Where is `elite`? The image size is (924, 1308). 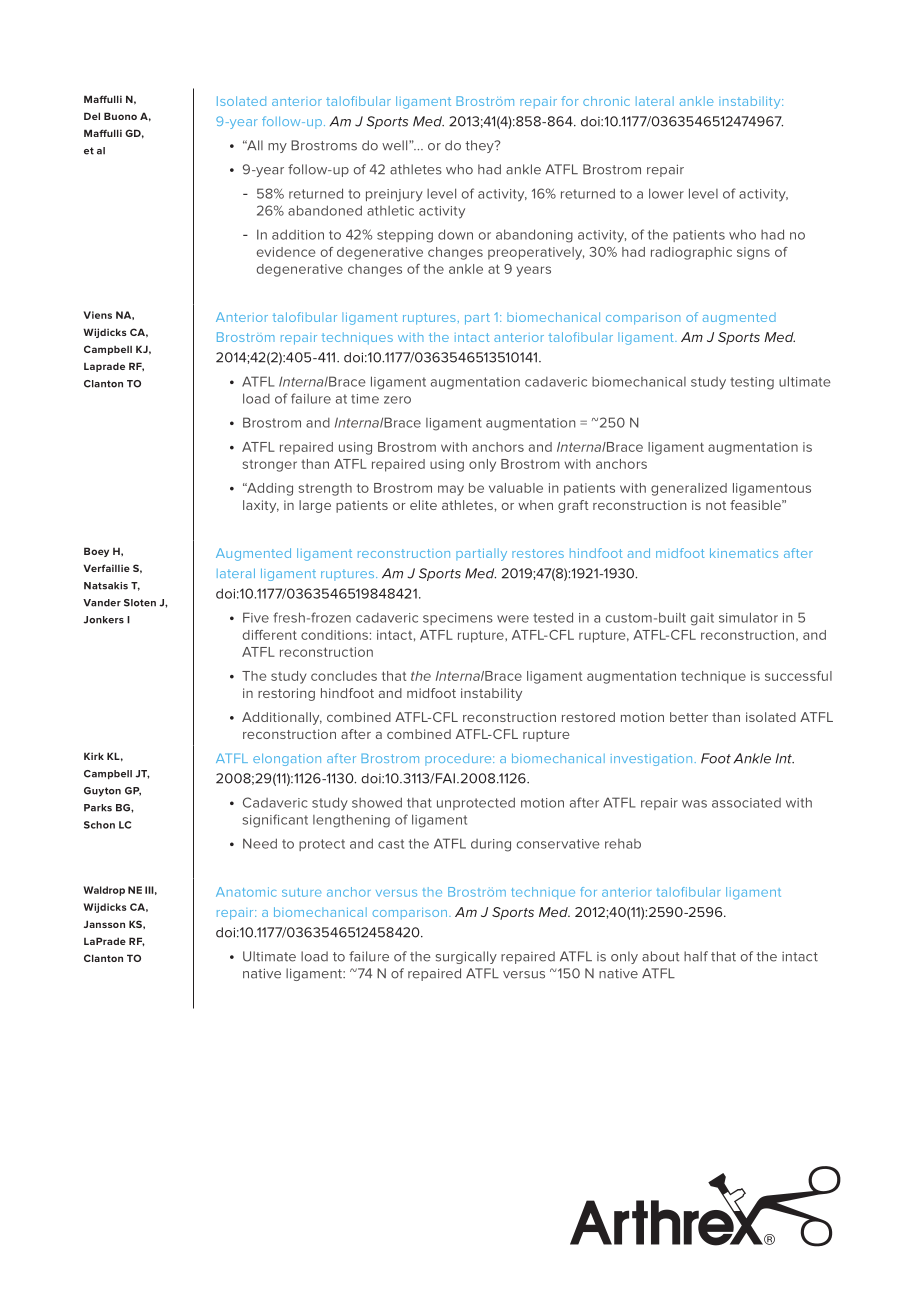
elite is located at coordinates (423, 505).
